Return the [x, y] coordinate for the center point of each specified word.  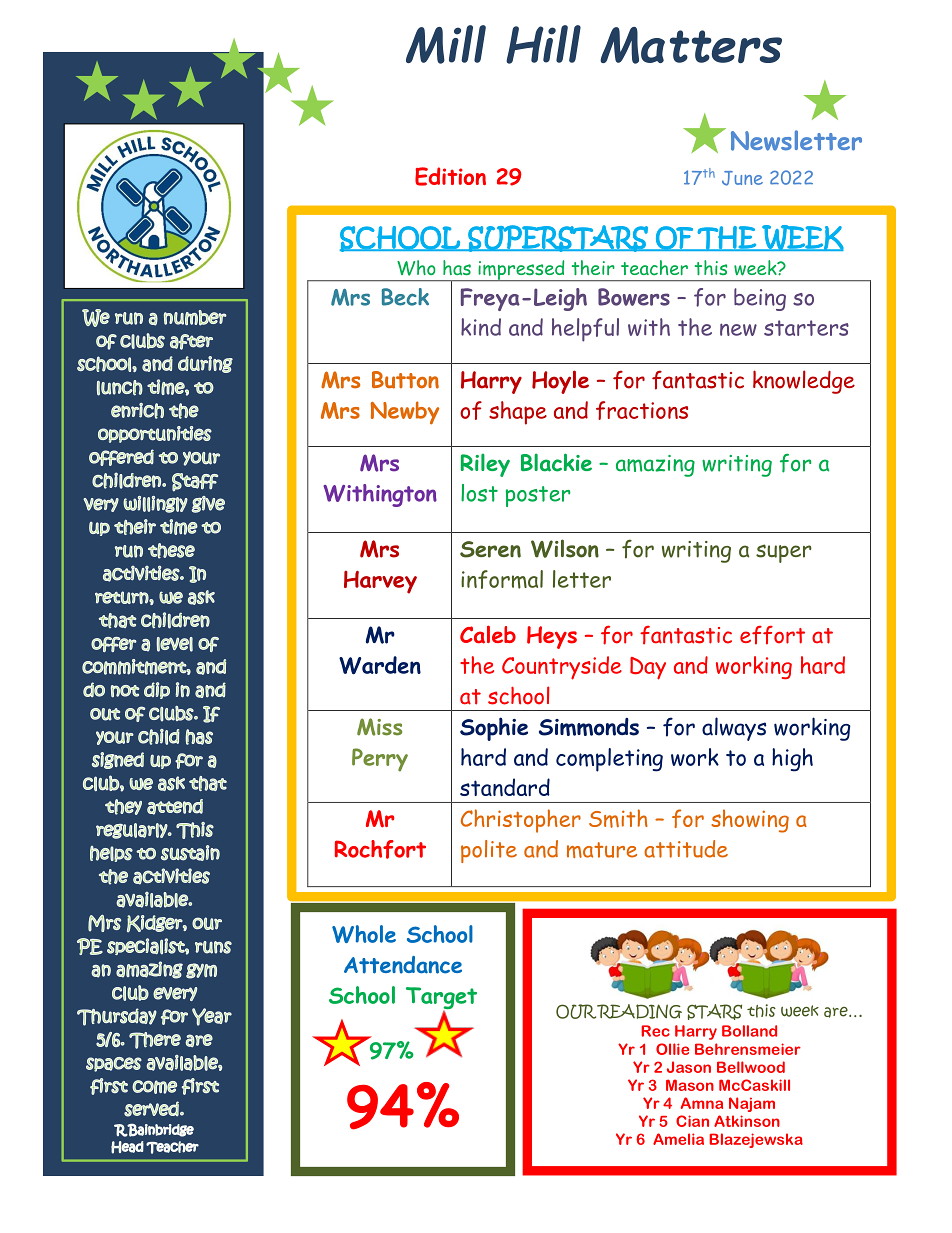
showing [750, 821]
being [760, 299]
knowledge [804, 382]
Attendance [403, 965]
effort [772, 635]
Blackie [556, 462]
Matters [691, 45]
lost [479, 493]
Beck [405, 297]
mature [602, 850]
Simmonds [589, 727]
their [593, 267]
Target [441, 999]
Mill [446, 44]
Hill [543, 44]
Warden [380, 665]
